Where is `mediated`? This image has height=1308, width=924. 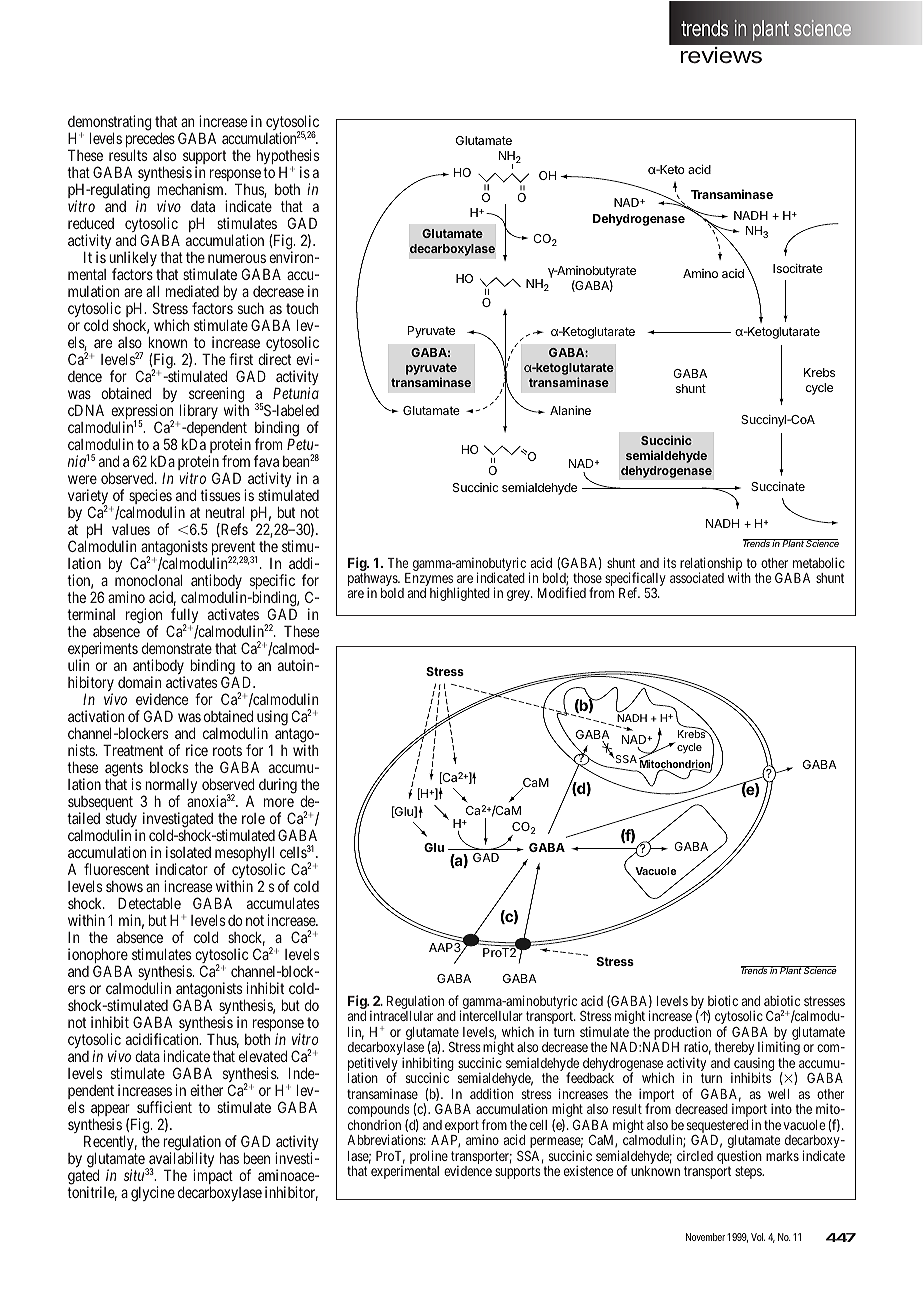
mediated is located at coordinates (192, 291).
